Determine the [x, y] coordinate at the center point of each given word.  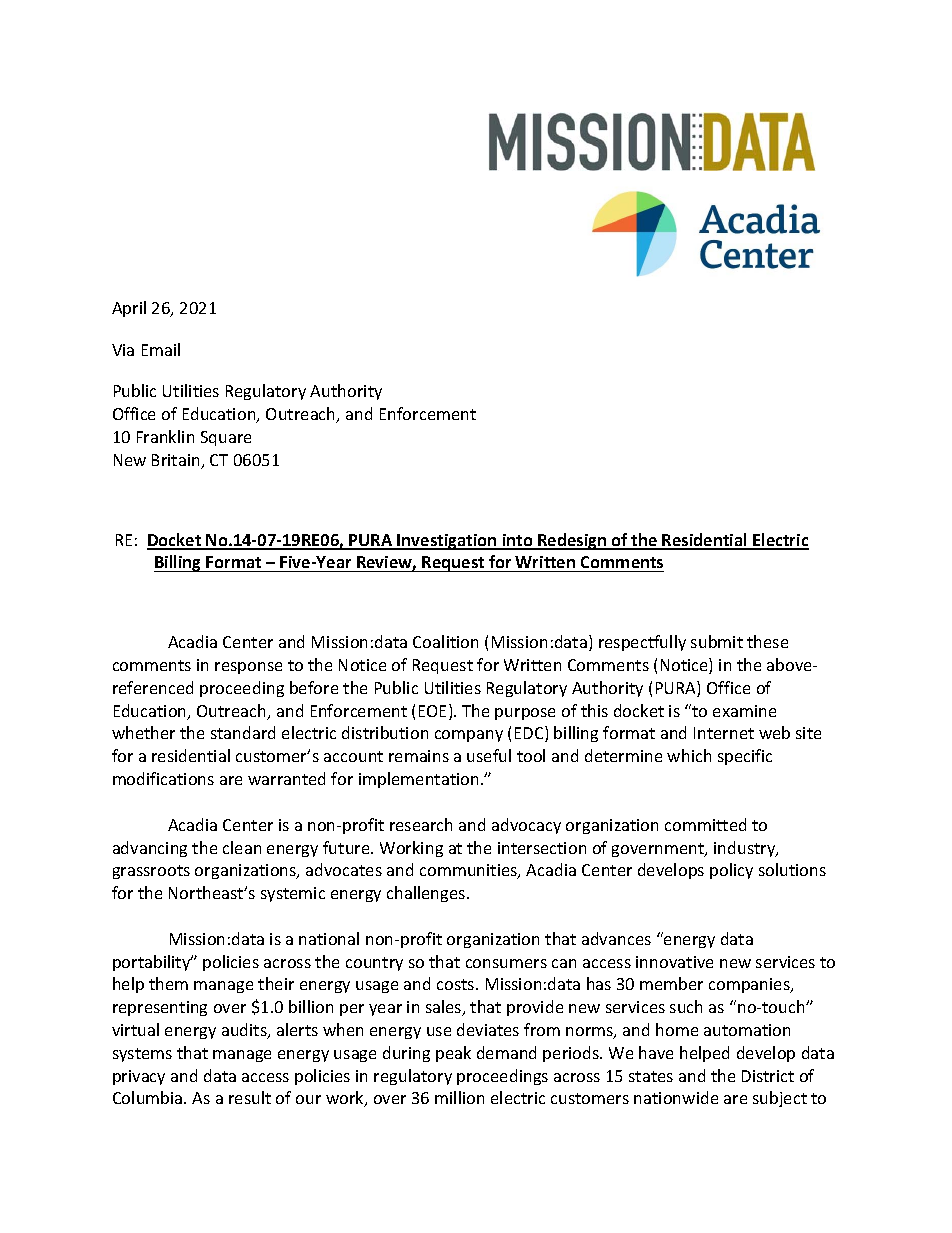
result [250, 1097]
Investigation [447, 542]
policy [731, 871]
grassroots [151, 872]
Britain [177, 461]
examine [744, 711]
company [469, 736]
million [459, 1097]
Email [161, 349]
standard [243, 732]
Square [226, 438]
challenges [427, 894]
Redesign [572, 541]
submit [717, 641]
